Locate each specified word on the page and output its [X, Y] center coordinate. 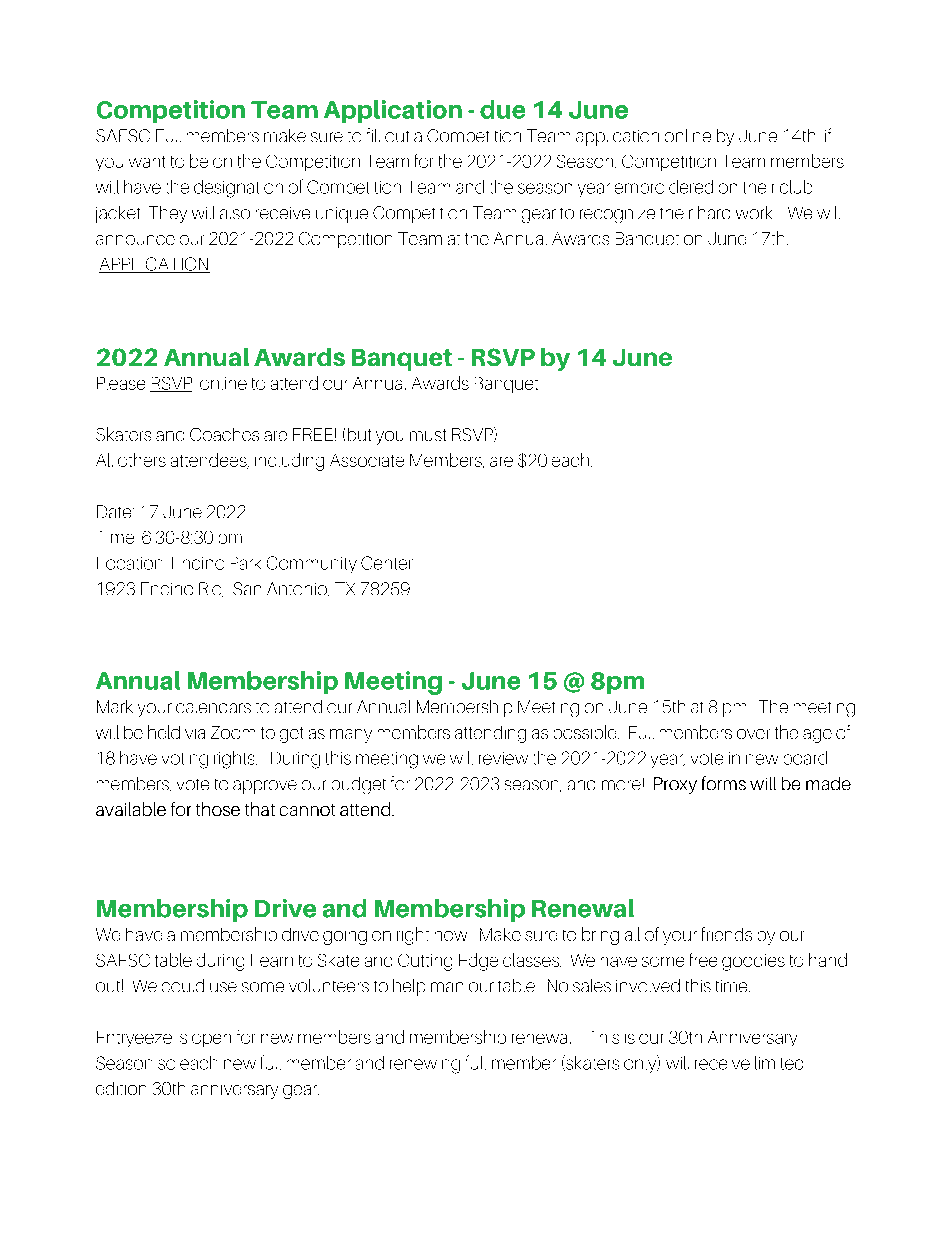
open [211, 1040]
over [753, 734]
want [147, 162]
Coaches [224, 434]
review [503, 758]
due [502, 109]
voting [185, 761]
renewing [425, 1066]
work [754, 212]
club [796, 187]
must [428, 435]
